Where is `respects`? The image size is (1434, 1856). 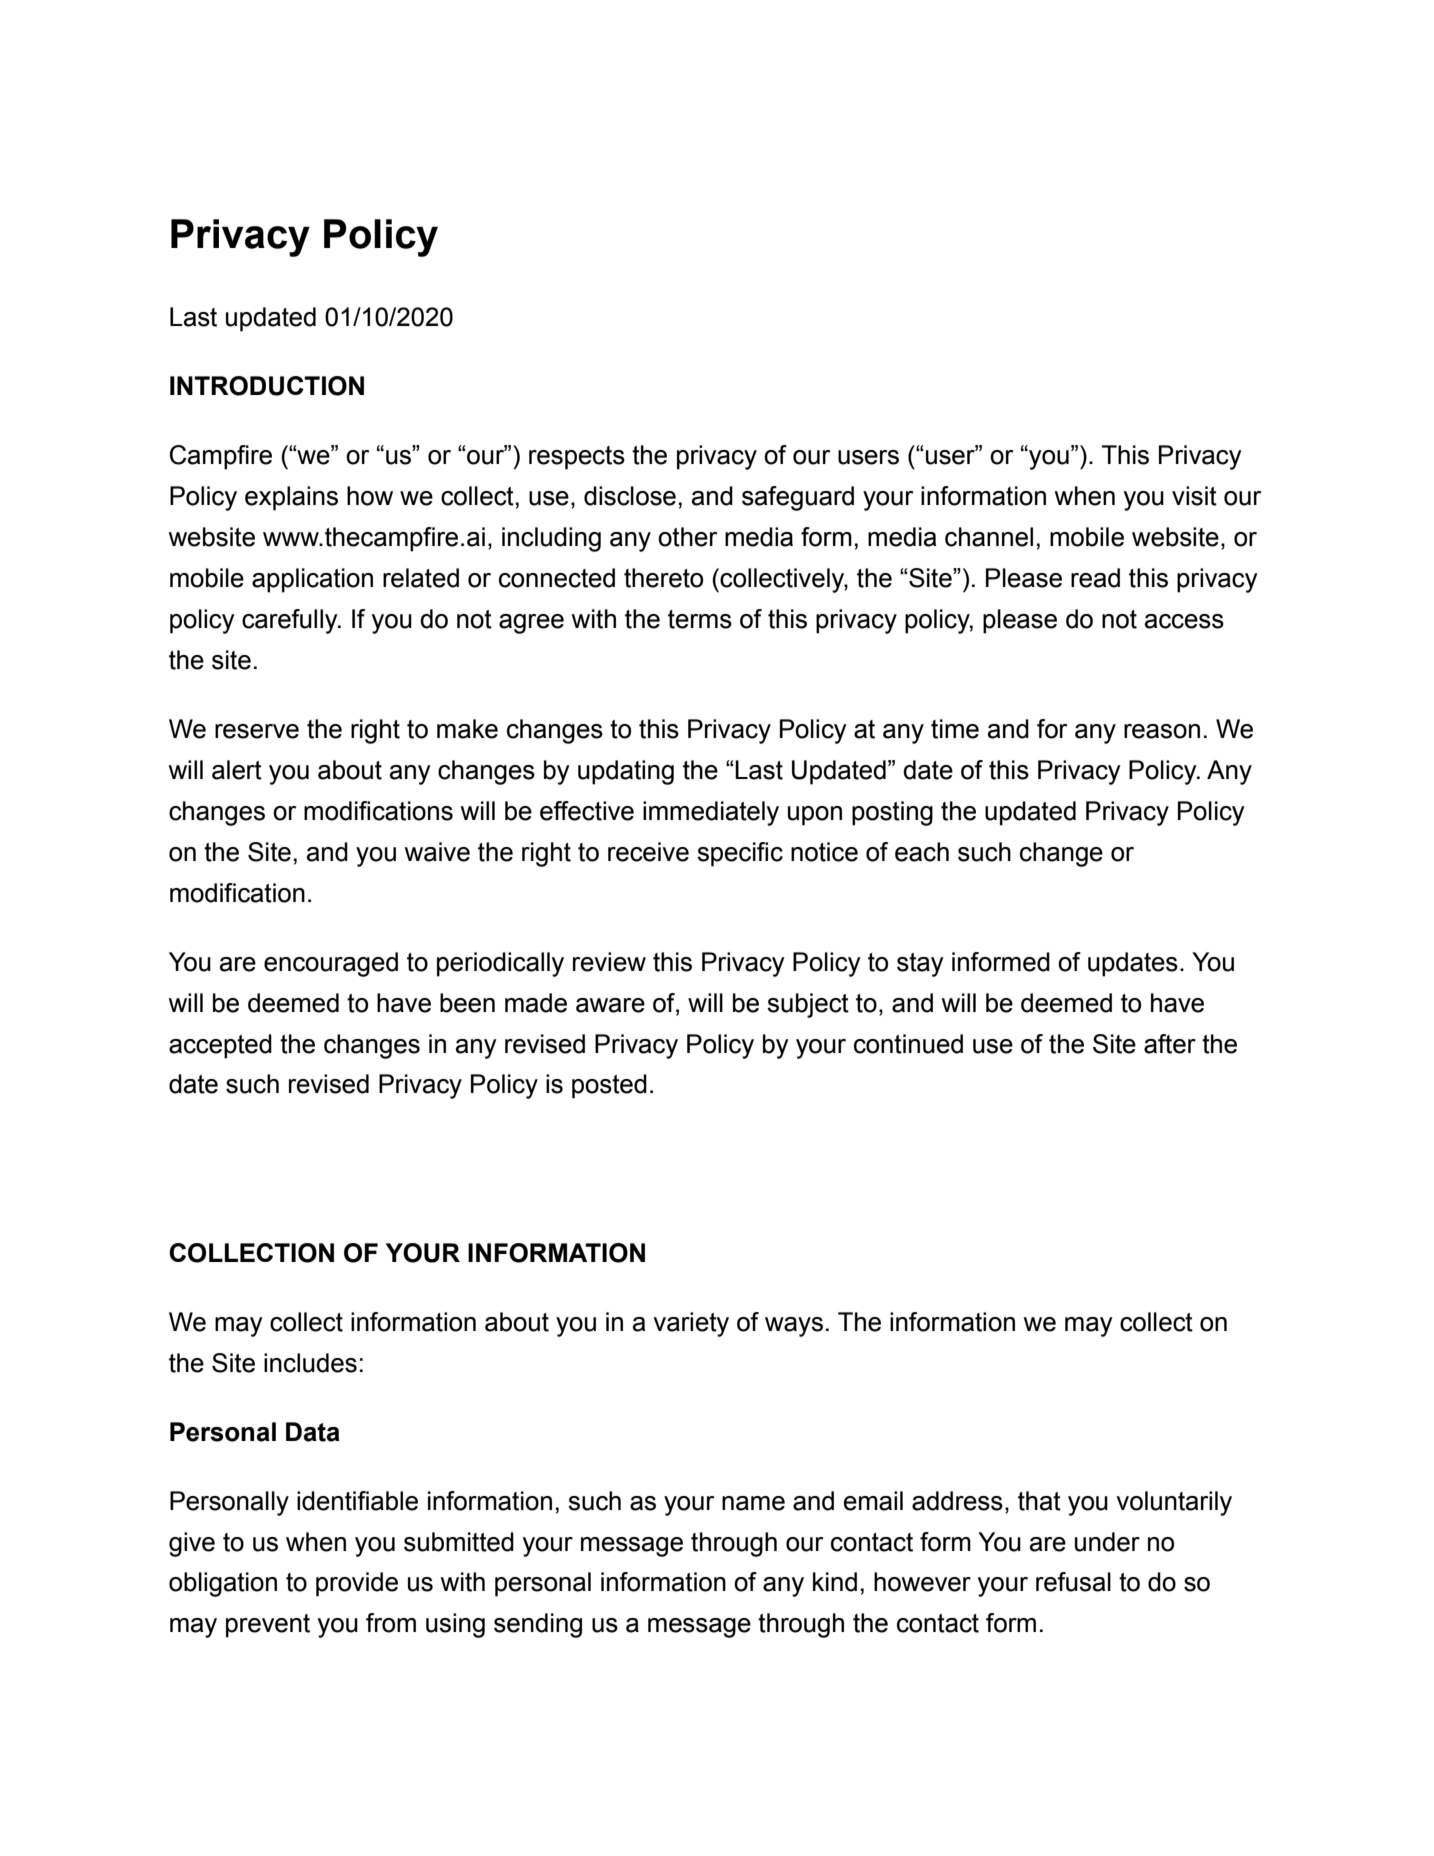 respects is located at coordinates (577, 458).
